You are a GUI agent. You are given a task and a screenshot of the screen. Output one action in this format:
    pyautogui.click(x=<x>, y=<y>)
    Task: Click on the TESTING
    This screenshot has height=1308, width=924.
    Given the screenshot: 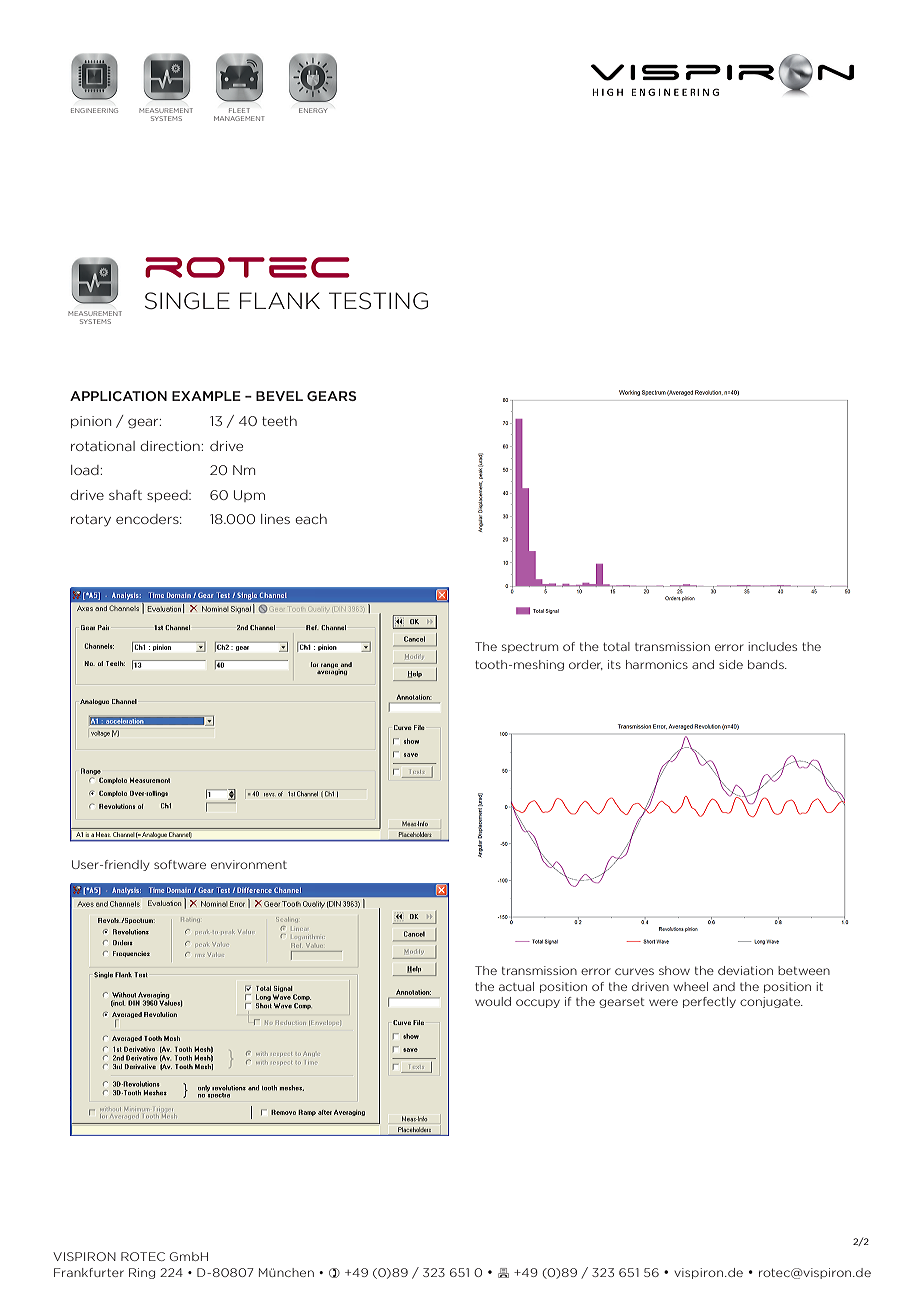 What is the action you would take?
    pyautogui.click(x=378, y=301)
